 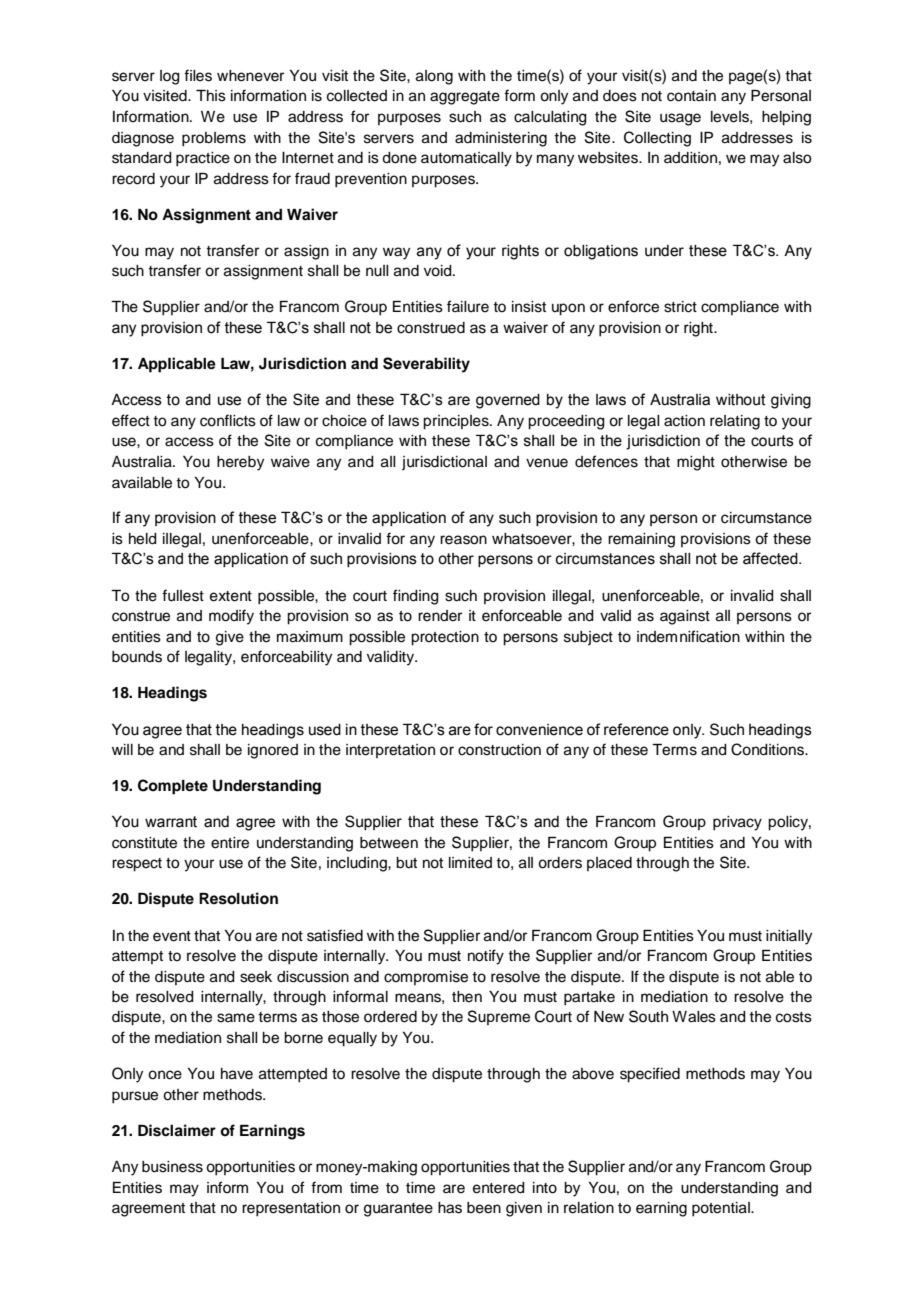 I want to click on conflicts, so click(x=228, y=420).
